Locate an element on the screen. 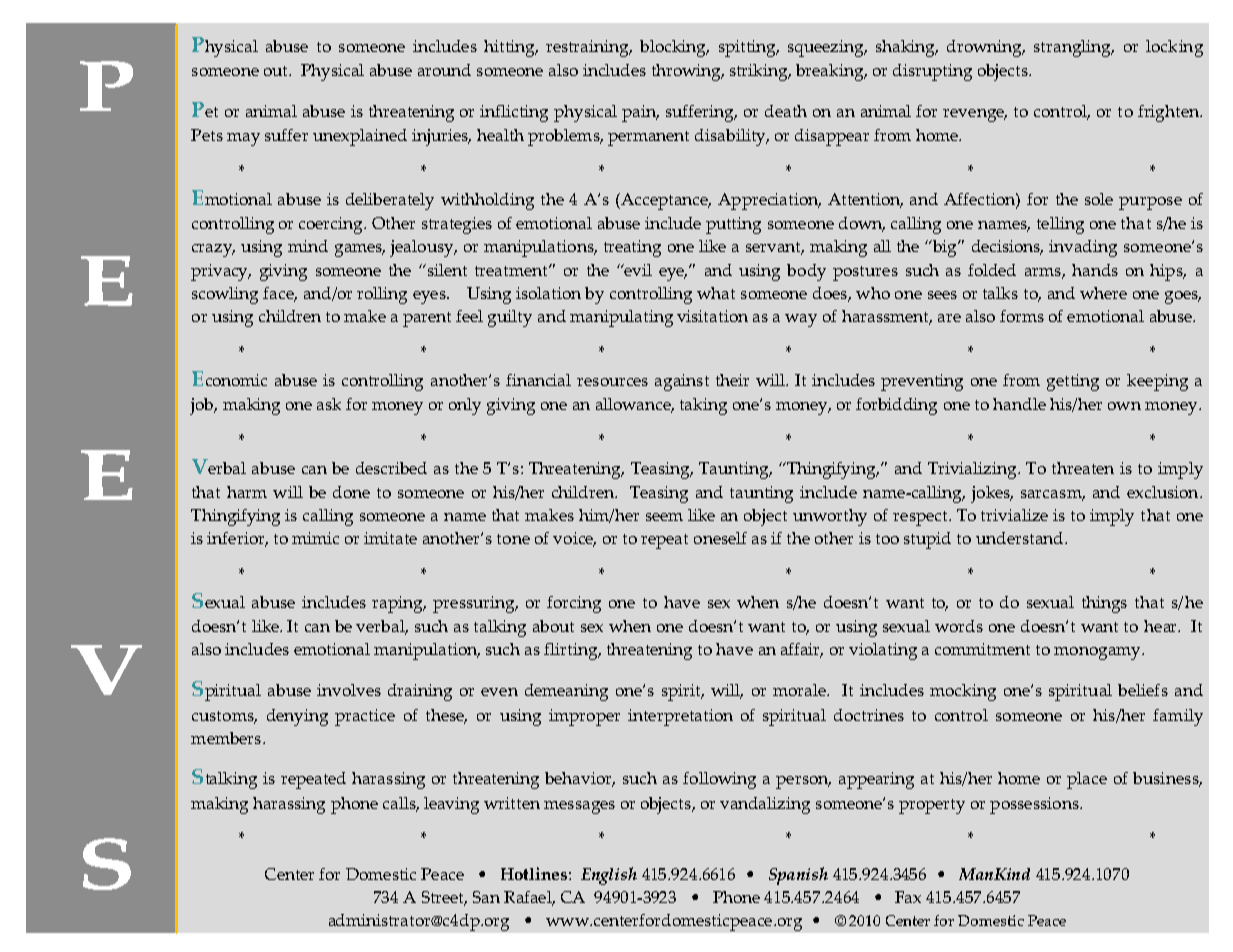 This screenshot has height=952, width=1233. arms is located at coordinates (1044, 273).
